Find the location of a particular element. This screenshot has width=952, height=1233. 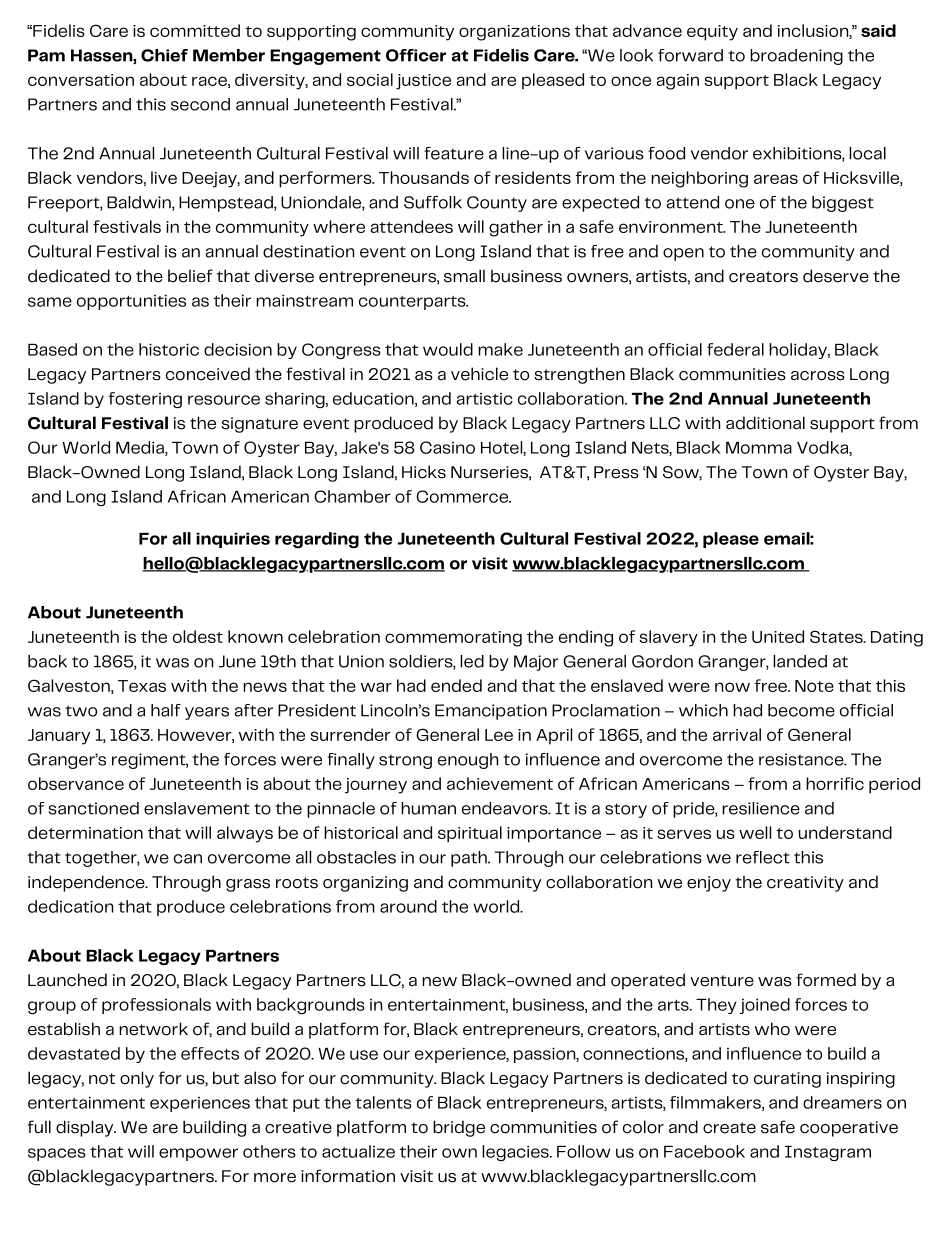

broadening is located at coordinates (796, 57).
